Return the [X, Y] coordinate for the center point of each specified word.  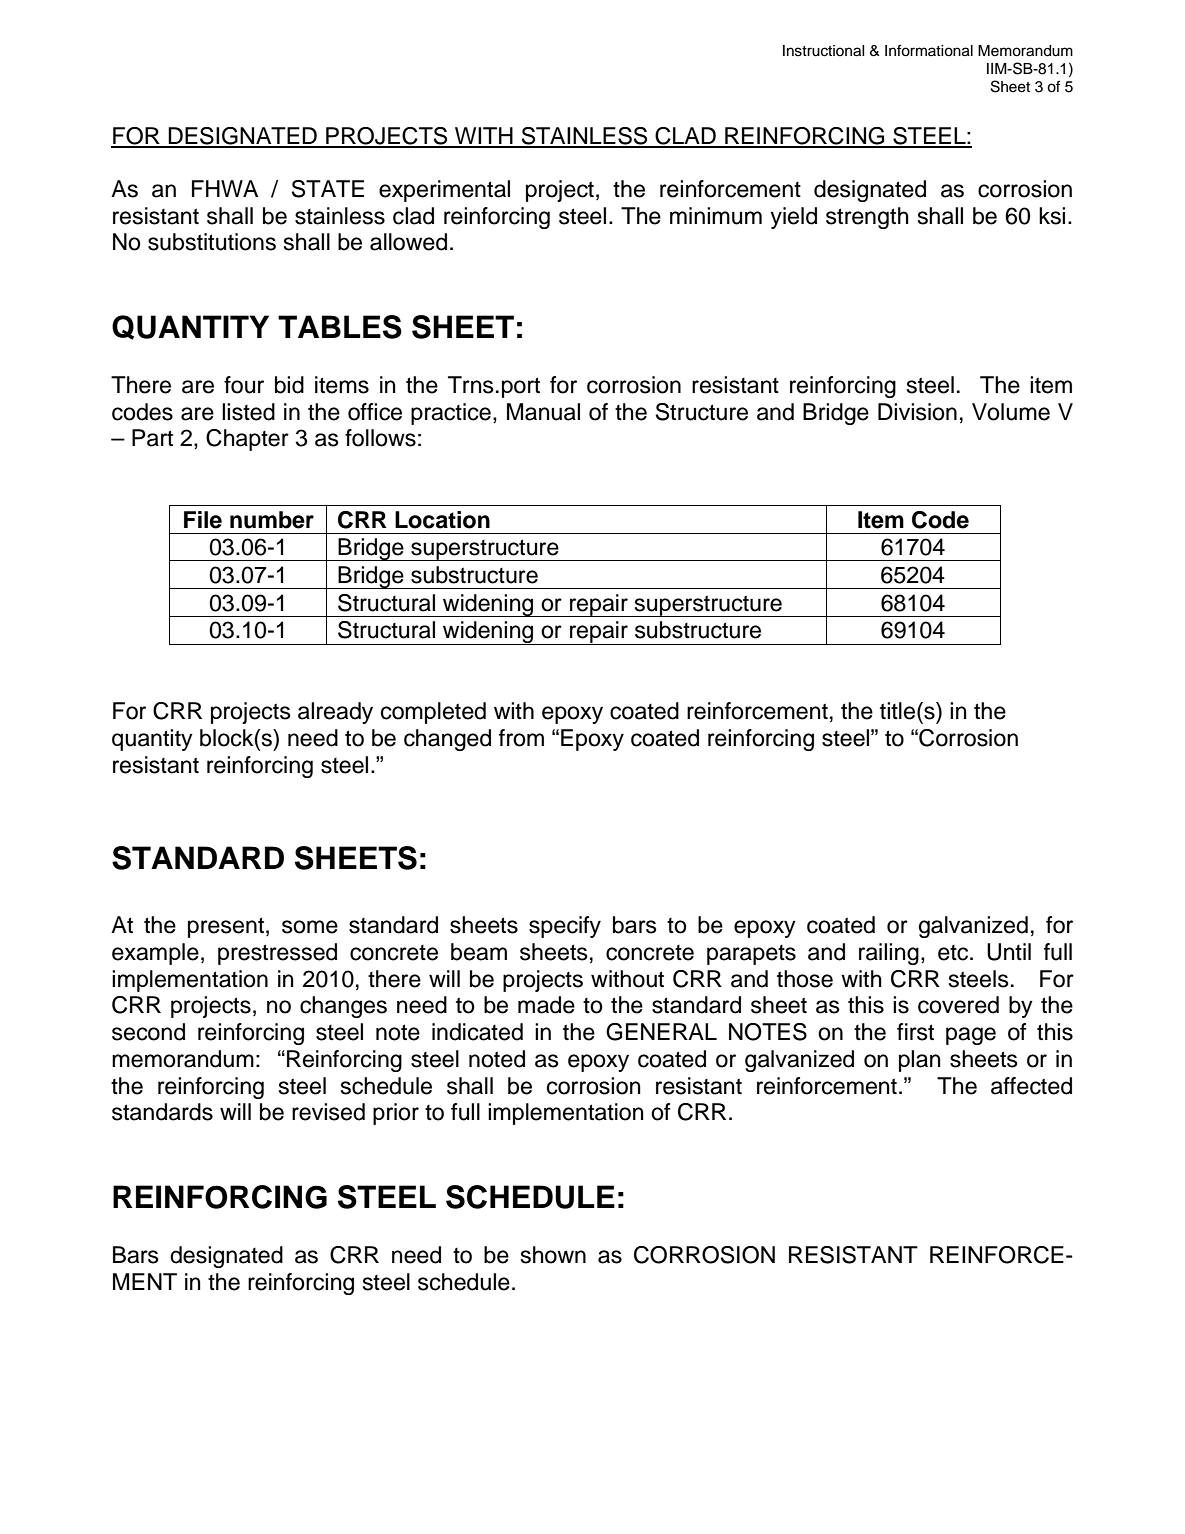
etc [954, 953]
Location [442, 520]
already [335, 713]
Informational [929, 50]
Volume [1011, 412]
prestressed [277, 954]
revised [328, 1112]
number [272, 520]
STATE [328, 189]
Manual [543, 412]
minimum [716, 216]
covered [958, 1005]
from [521, 738]
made [546, 1005]
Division [917, 412]
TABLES [340, 327]
